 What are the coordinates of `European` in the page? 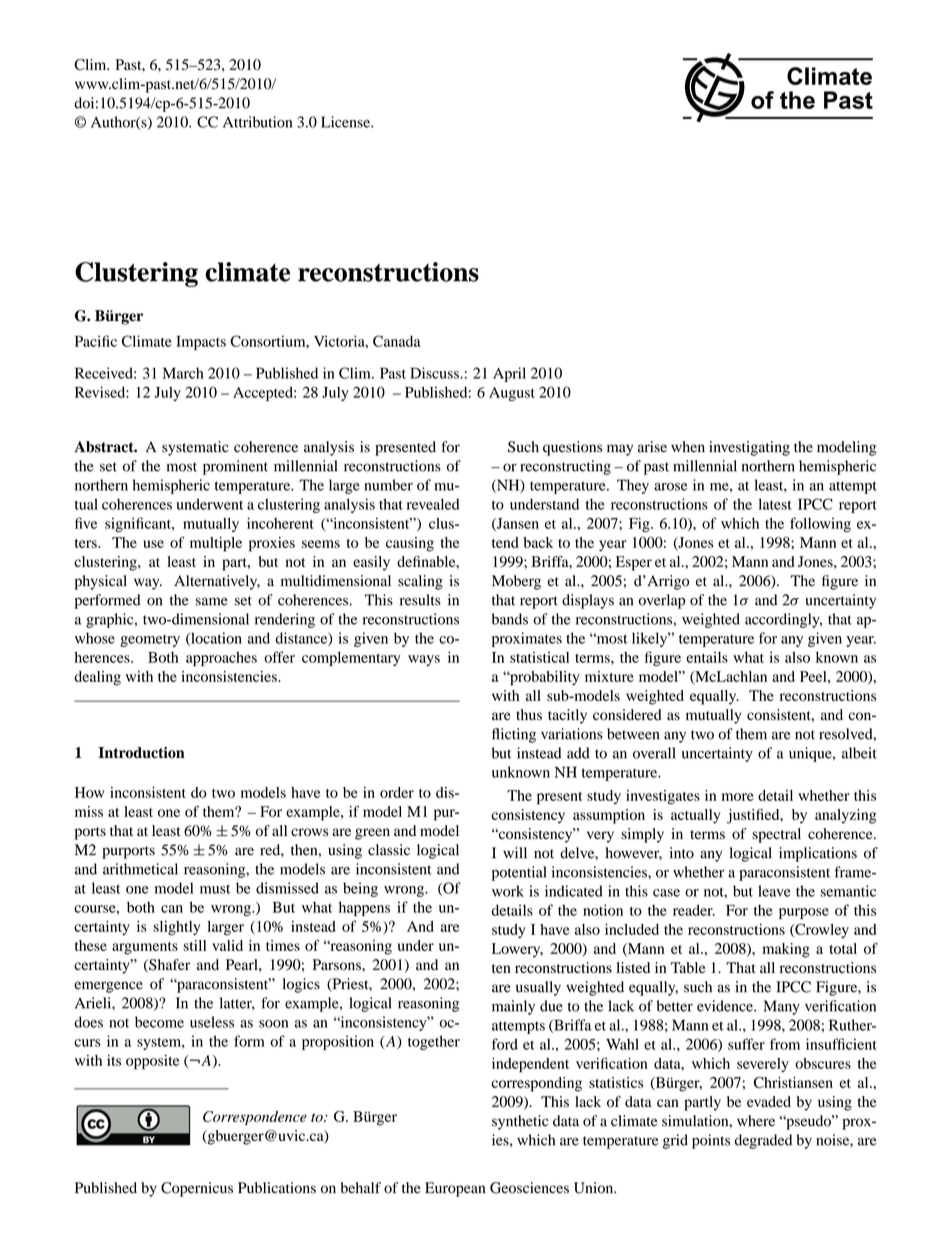 It's located at (455, 1189).
